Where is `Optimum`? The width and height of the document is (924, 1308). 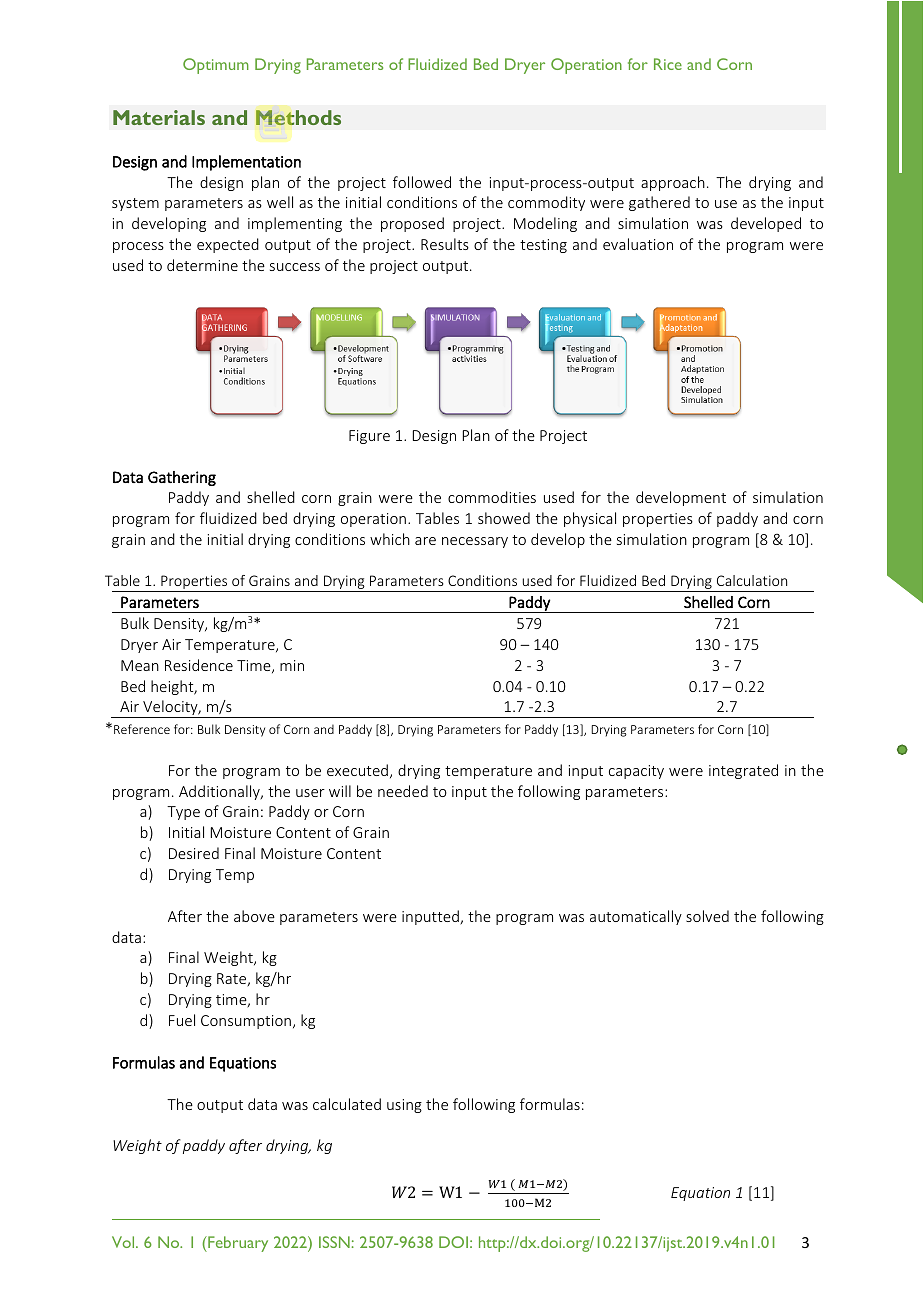
Optimum is located at coordinates (216, 66).
